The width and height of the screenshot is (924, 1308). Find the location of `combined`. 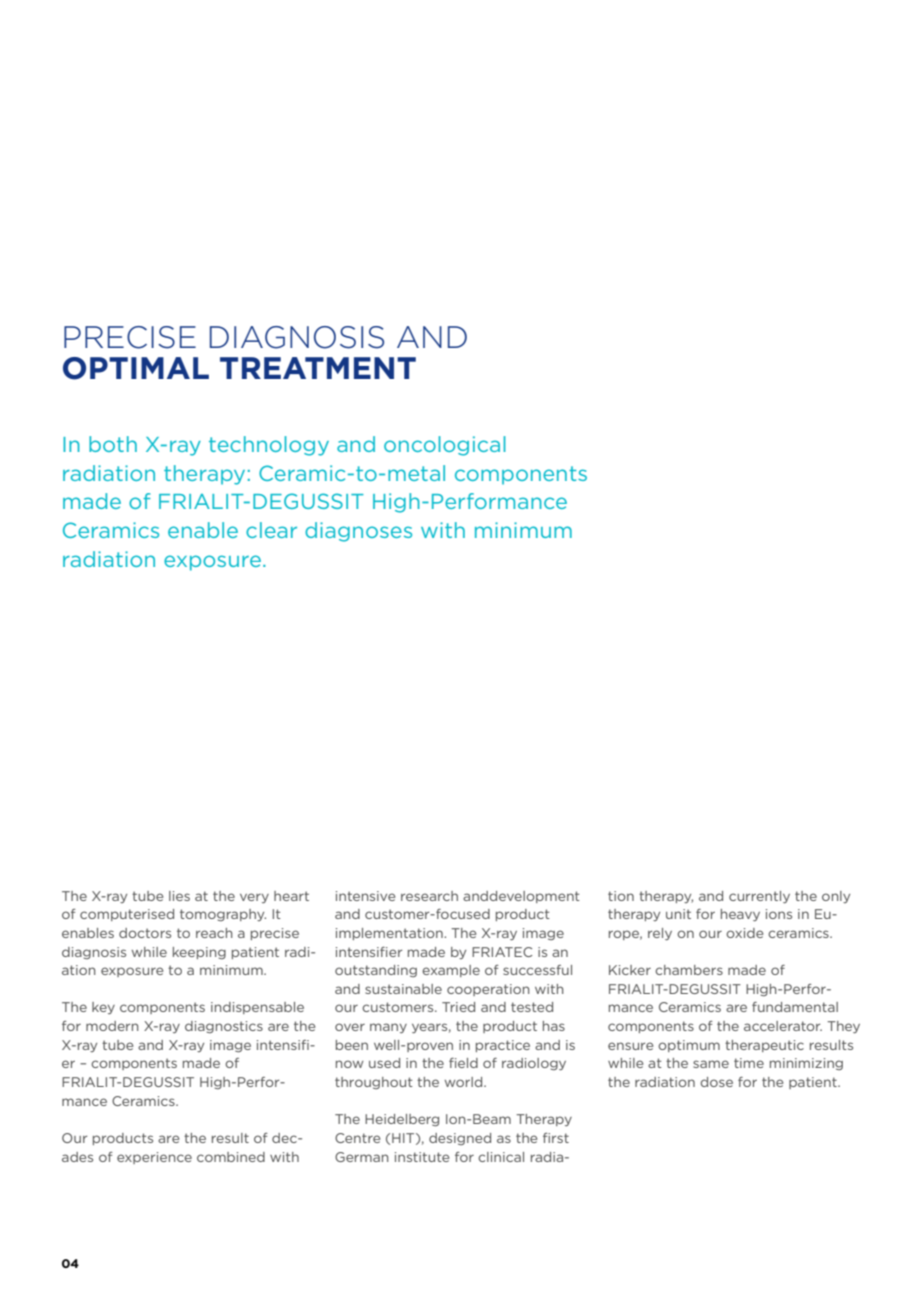

combined is located at coordinates (231, 1157).
